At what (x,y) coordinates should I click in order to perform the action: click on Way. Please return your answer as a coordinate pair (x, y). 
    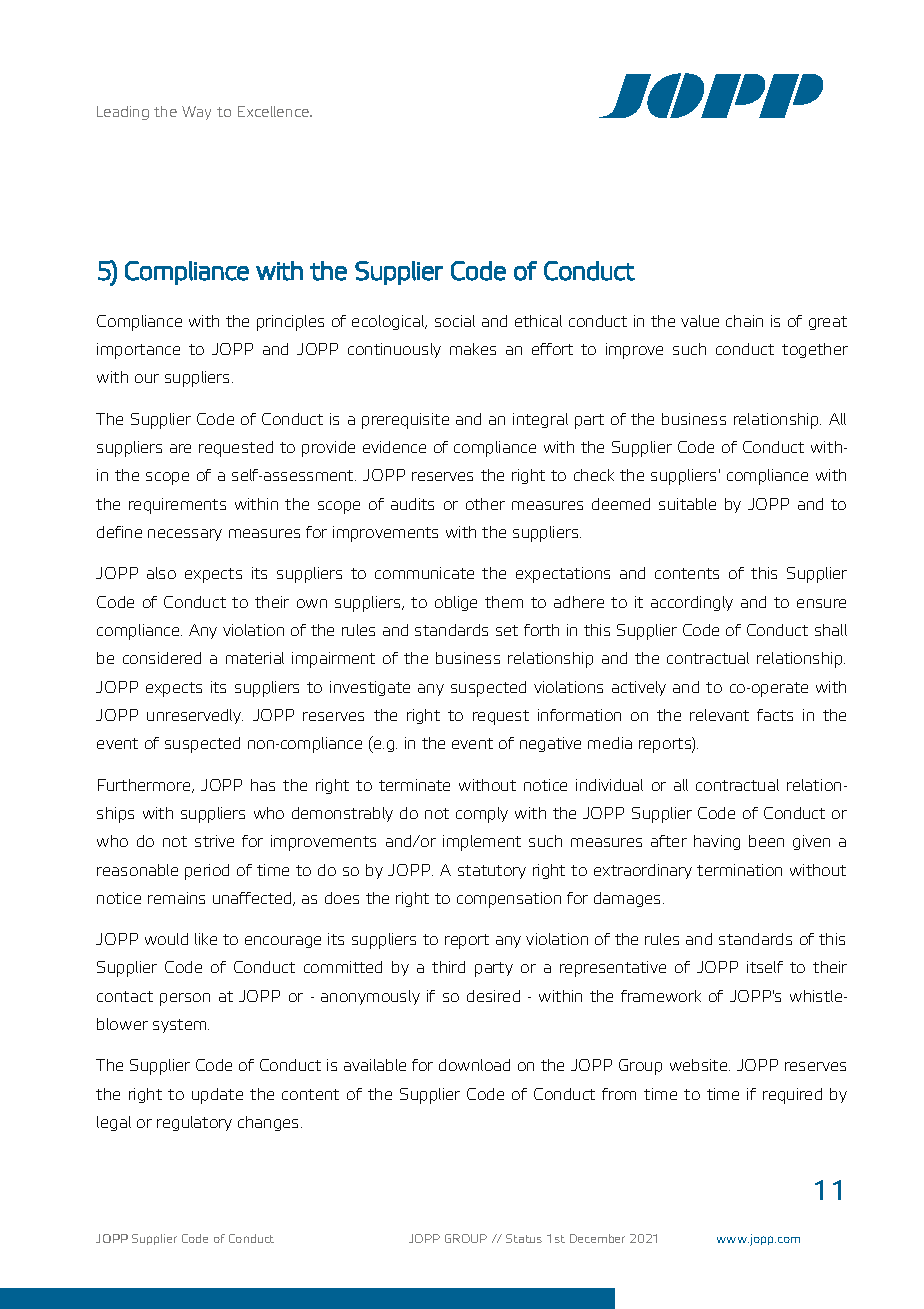
    Looking at the image, I should click on (196, 113).
